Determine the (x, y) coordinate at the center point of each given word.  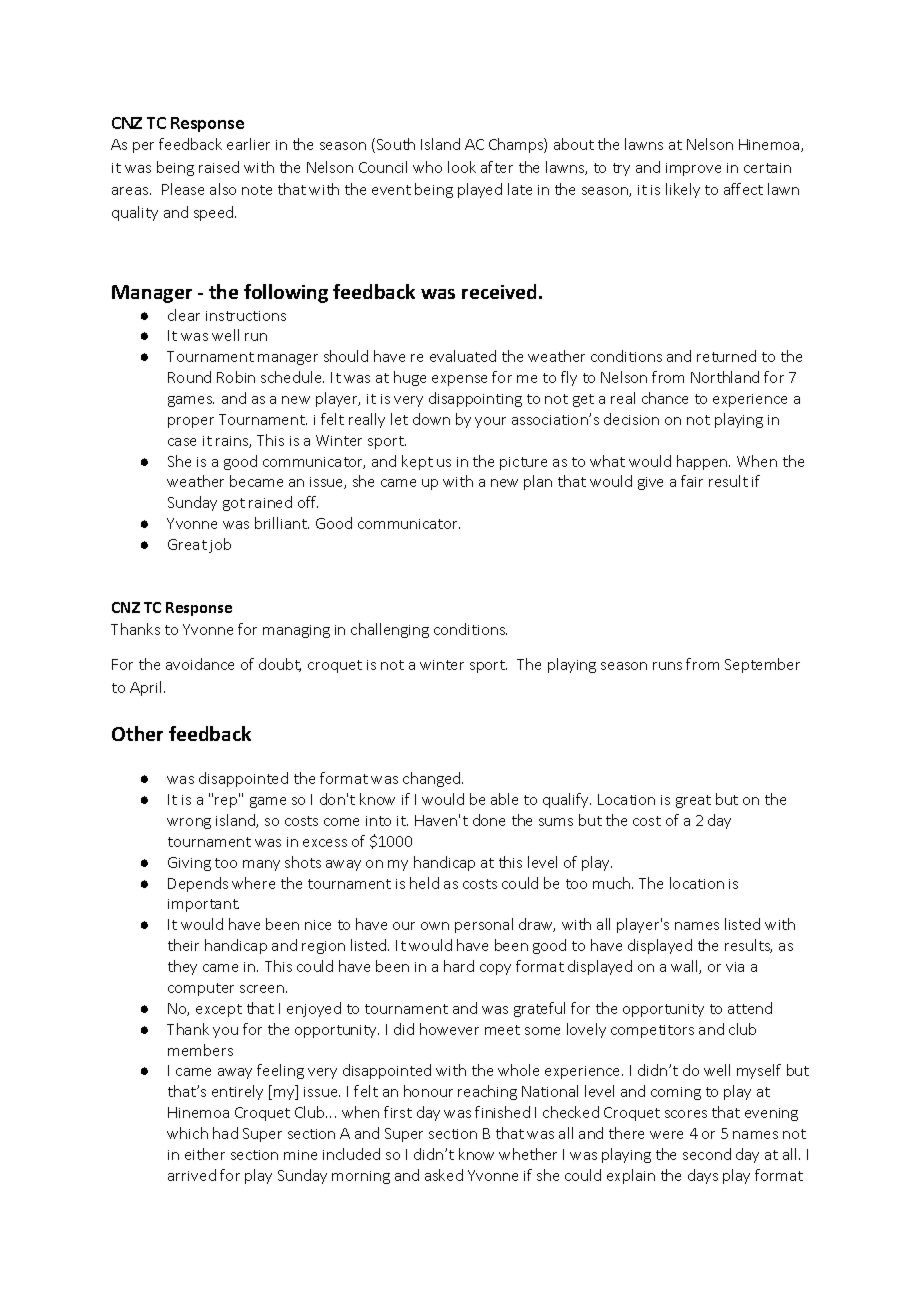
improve (693, 169)
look (462, 167)
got (234, 504)
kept (417, 462)
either (205, 1154)
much (613, 883)
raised (219, 167)
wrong (189, 823)
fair (692, 481)
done (489, 820)
